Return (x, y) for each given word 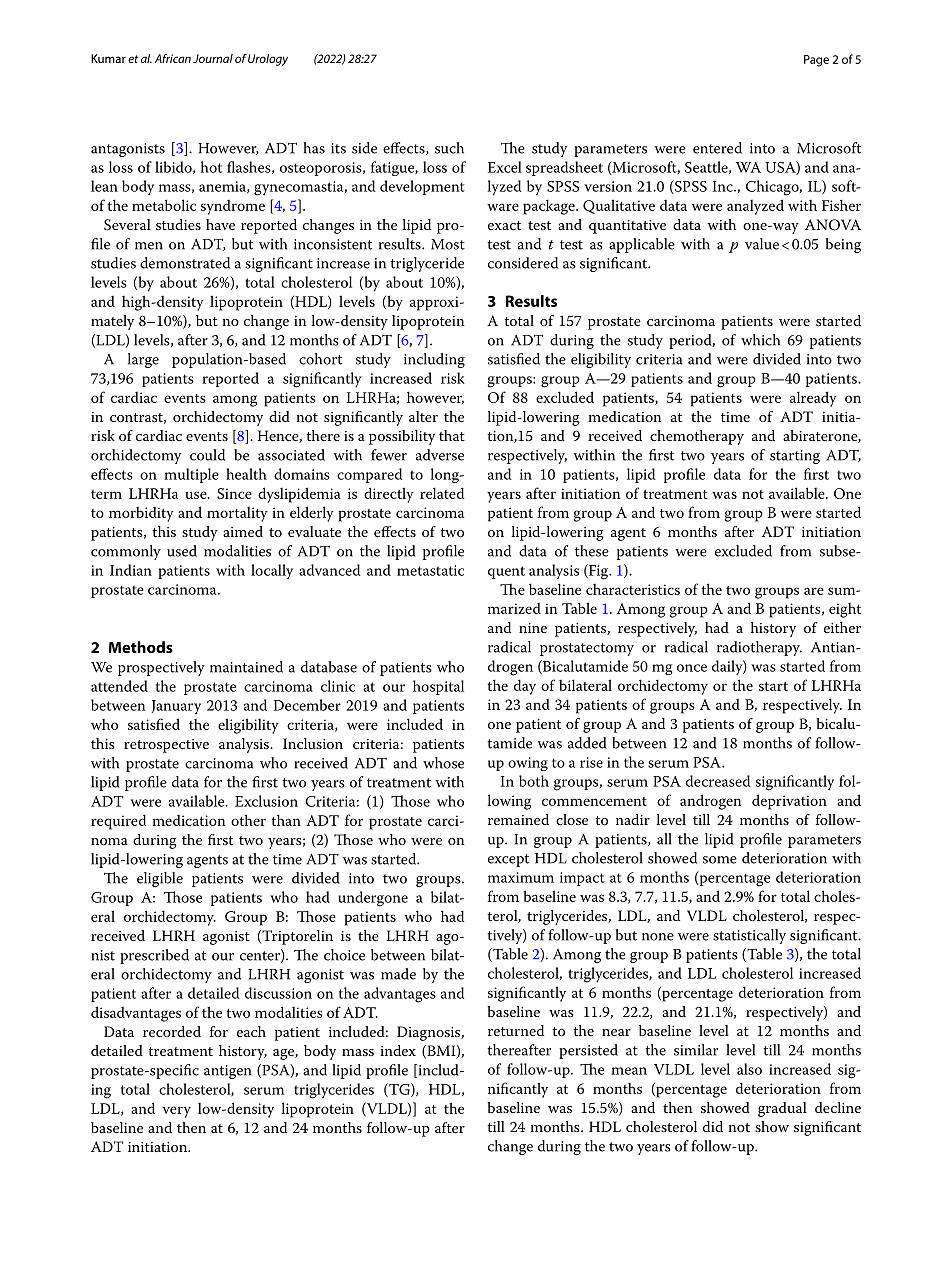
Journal (213, 58)
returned (516, 1030)
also (749, 1069)
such (449, 148)
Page (816, 61)
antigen (227, 1072)
